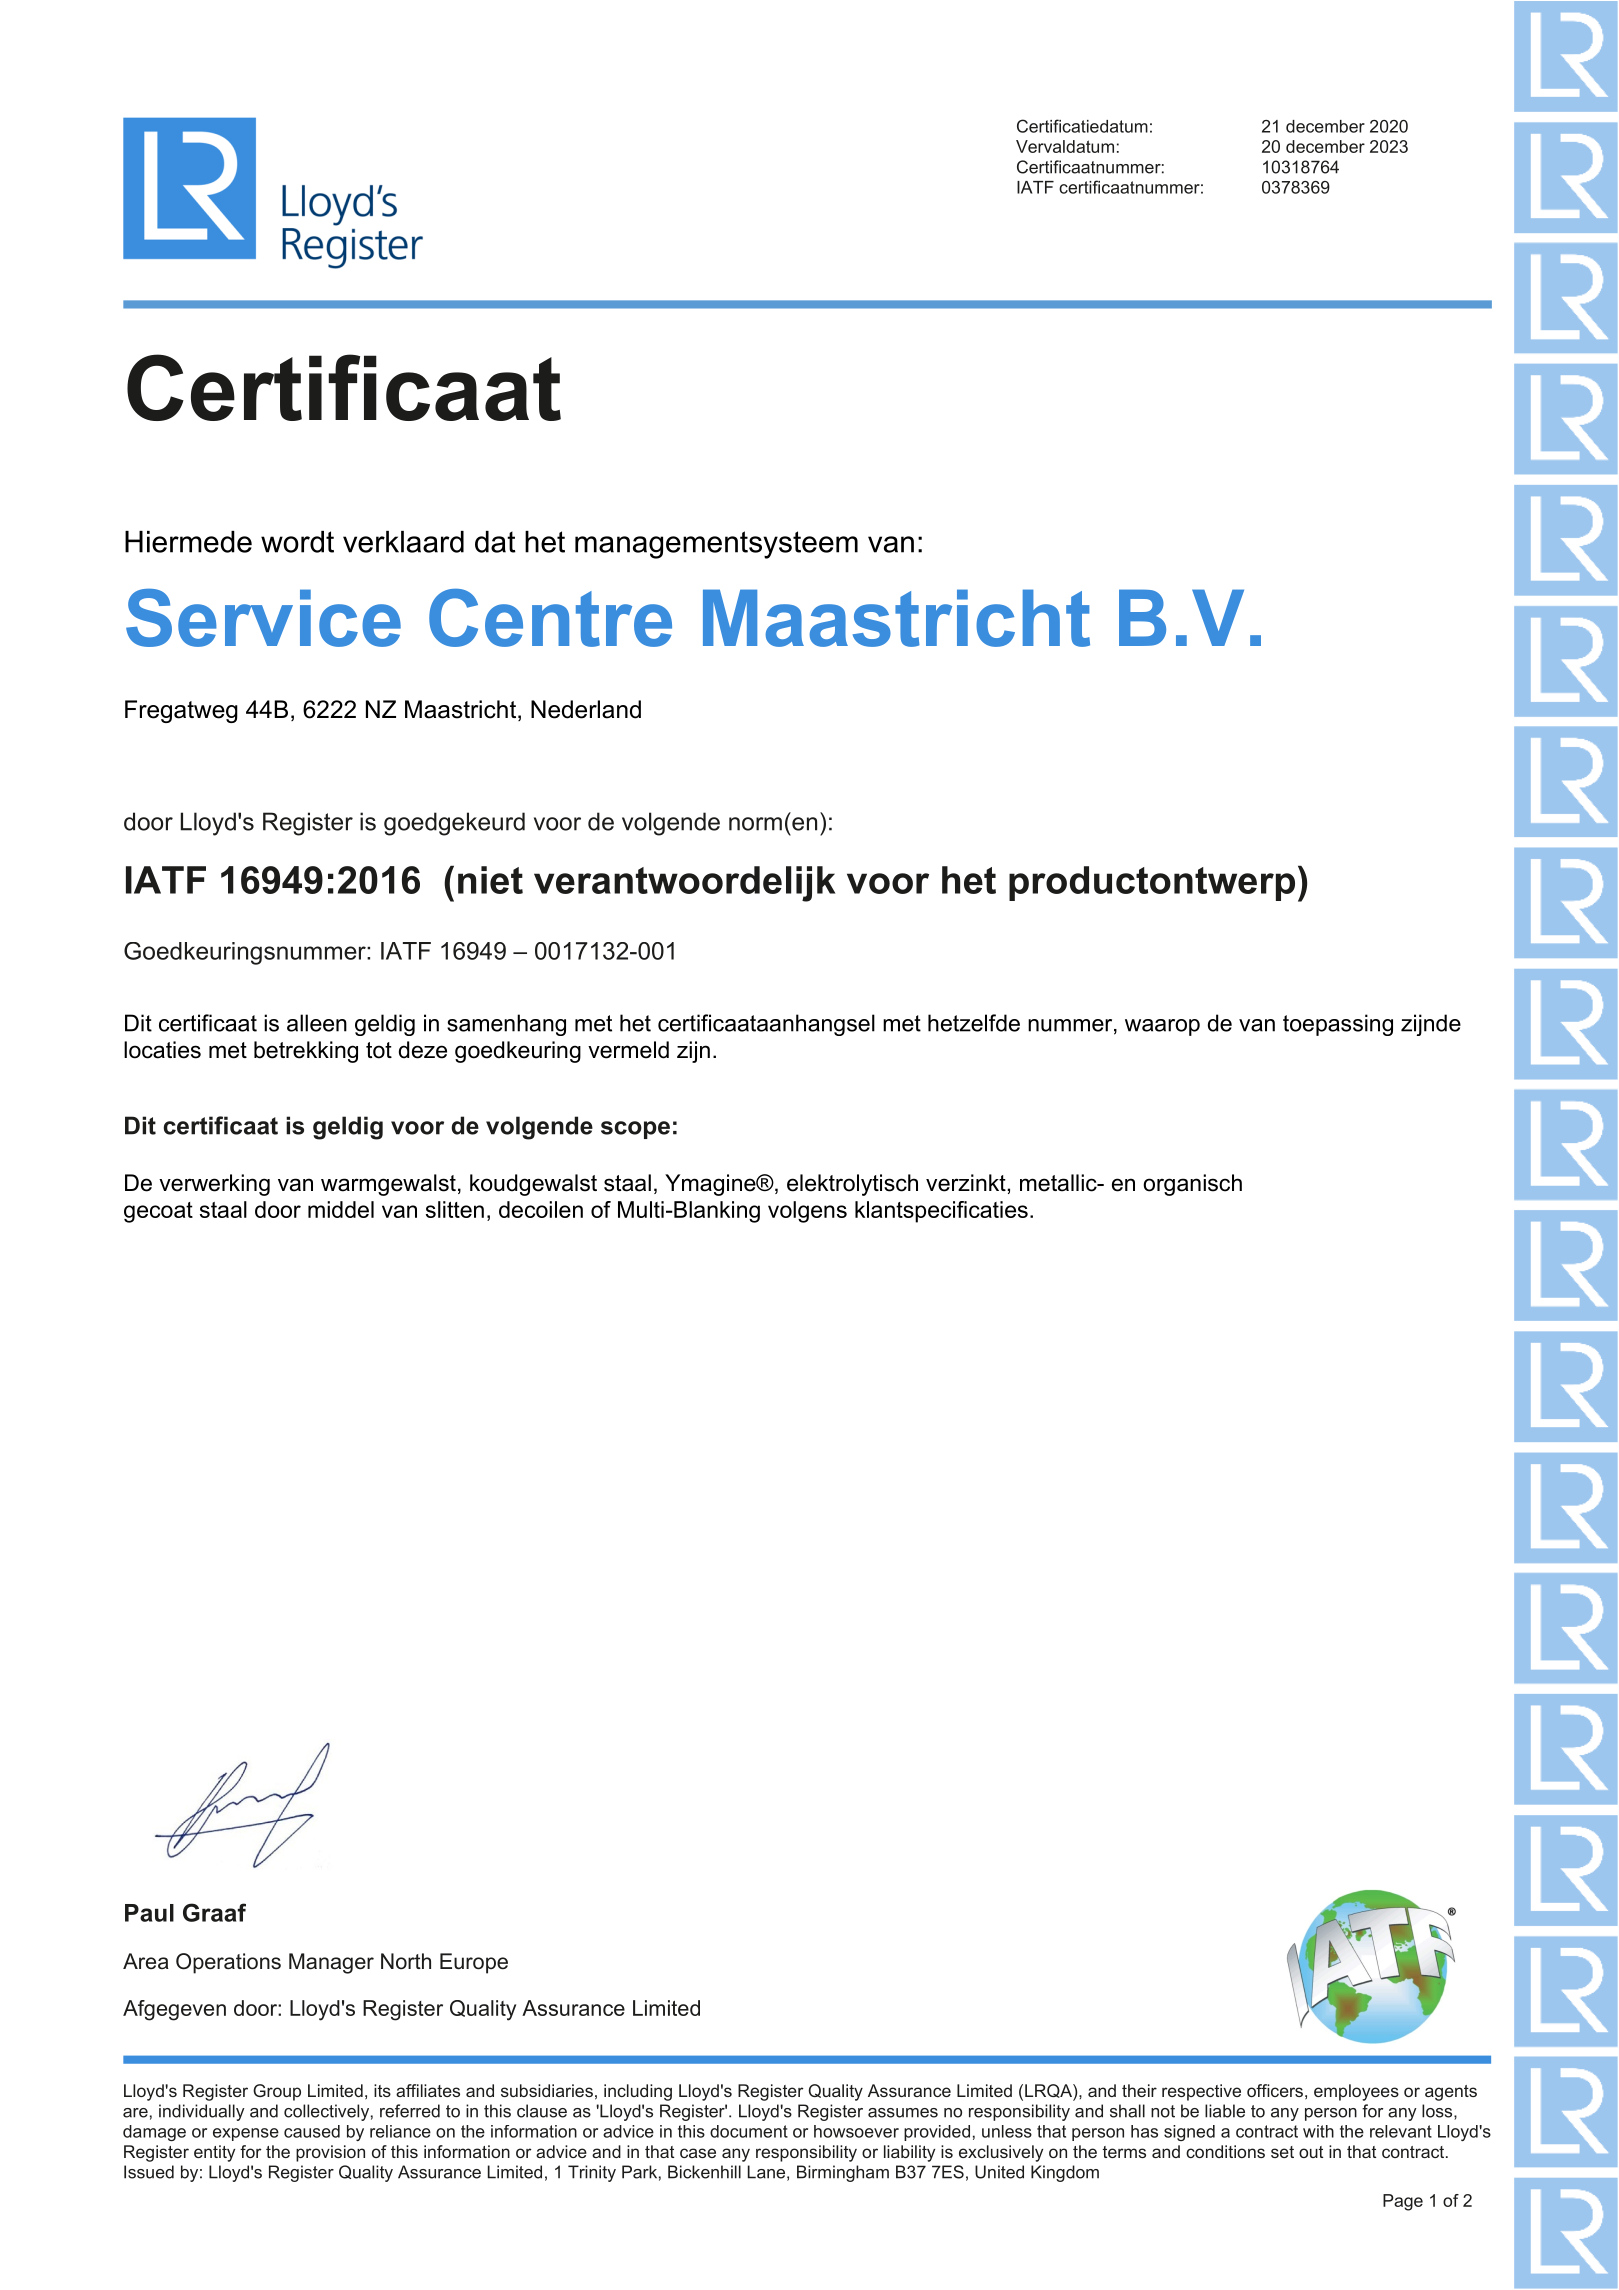  What do you see at coordinates (149, 1913) in the page?
I see `Paul` at bounding box center [149, 1913].
